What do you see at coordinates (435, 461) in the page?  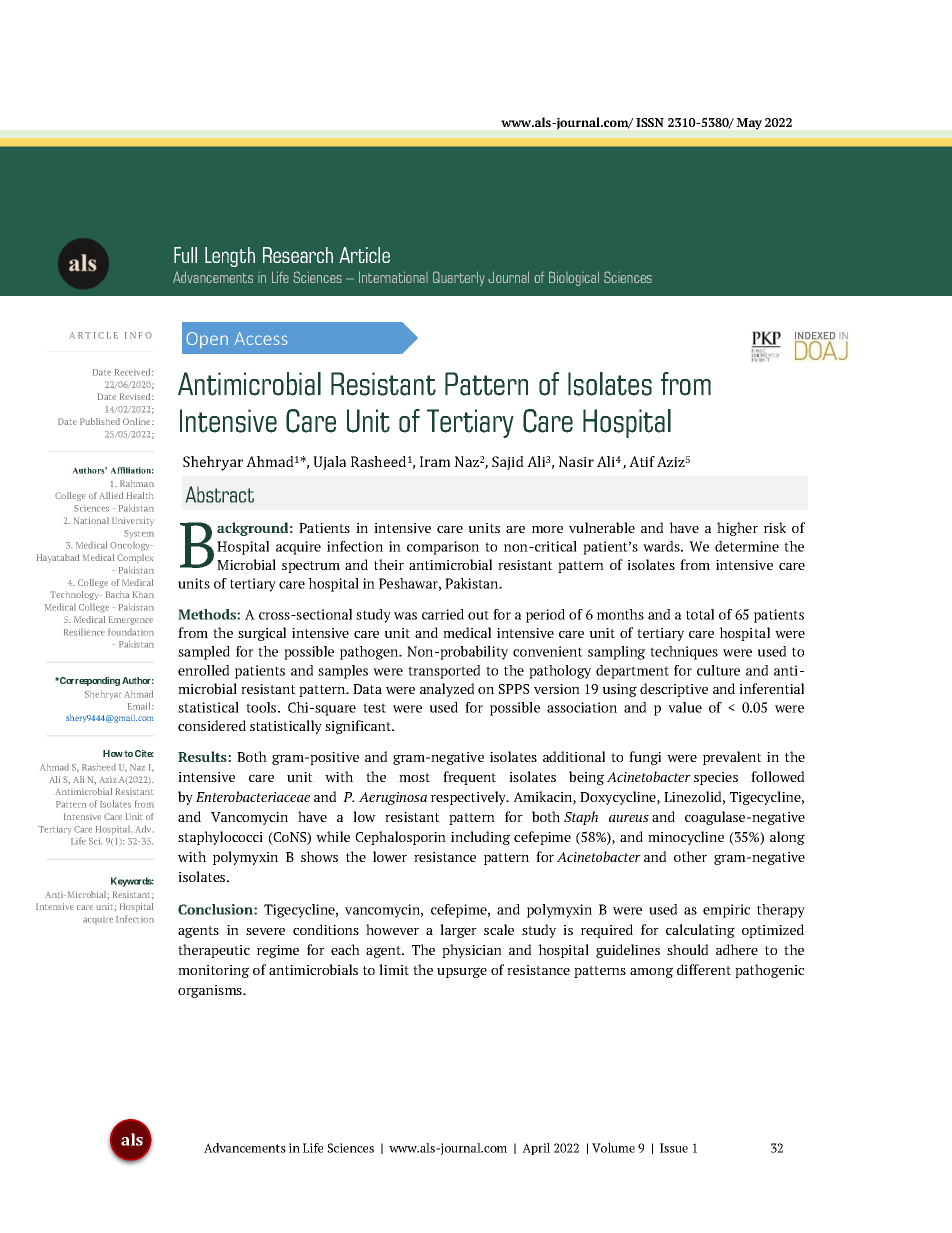 I see `Iram` at bounding box center [435, 461].
